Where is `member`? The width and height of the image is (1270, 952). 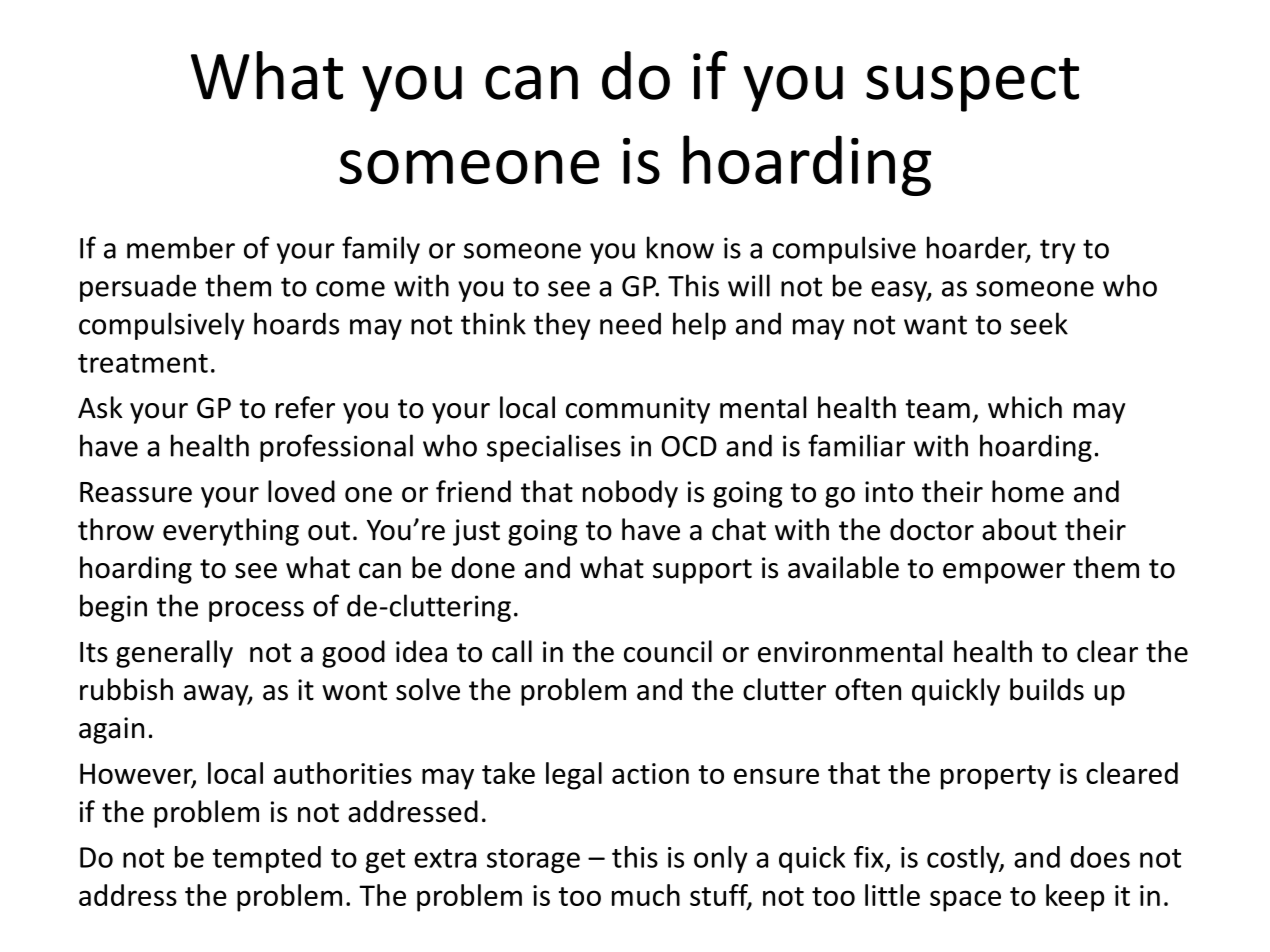 member is located at coordinates (181, 247).
